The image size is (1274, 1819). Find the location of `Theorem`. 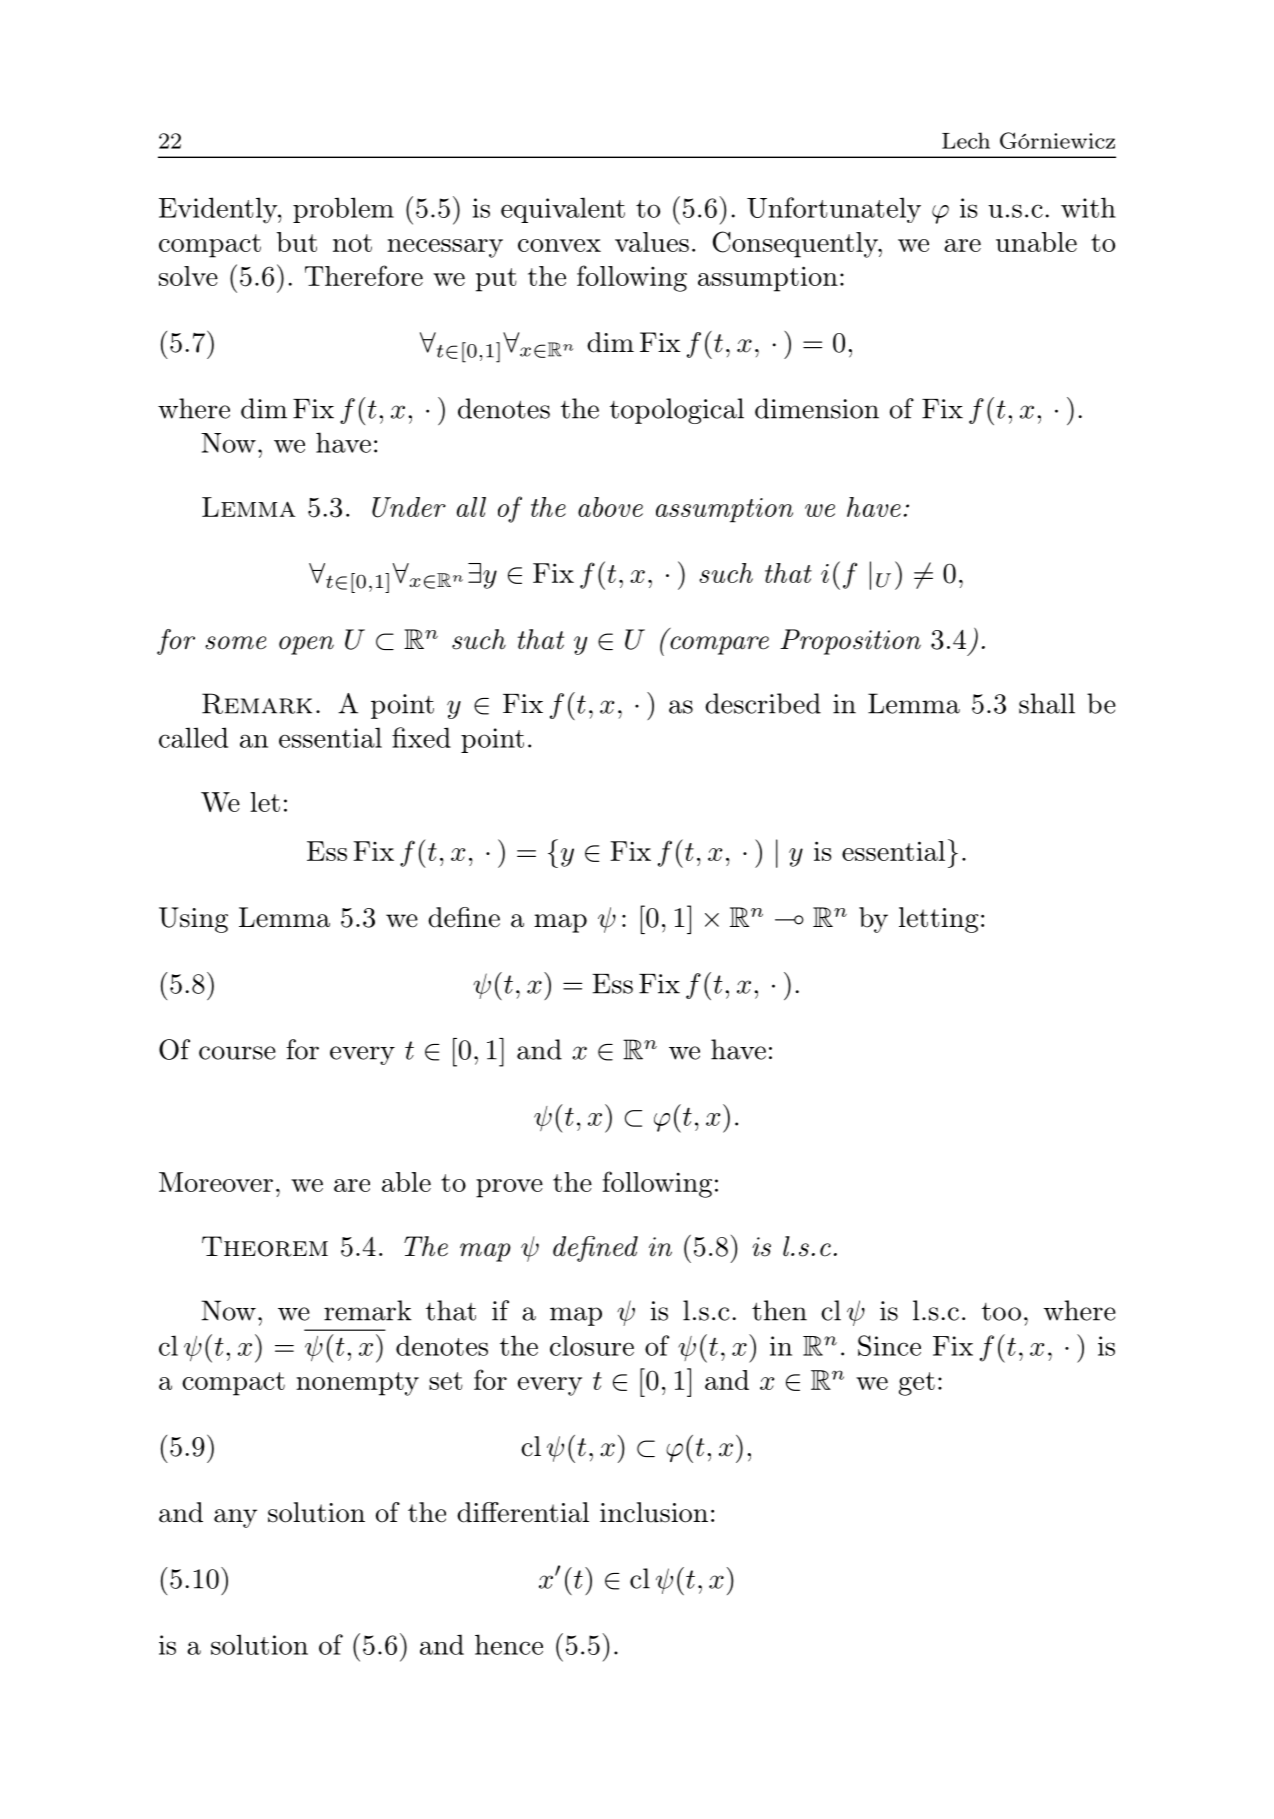

Theorem is located at coordinates (265, 1246).
